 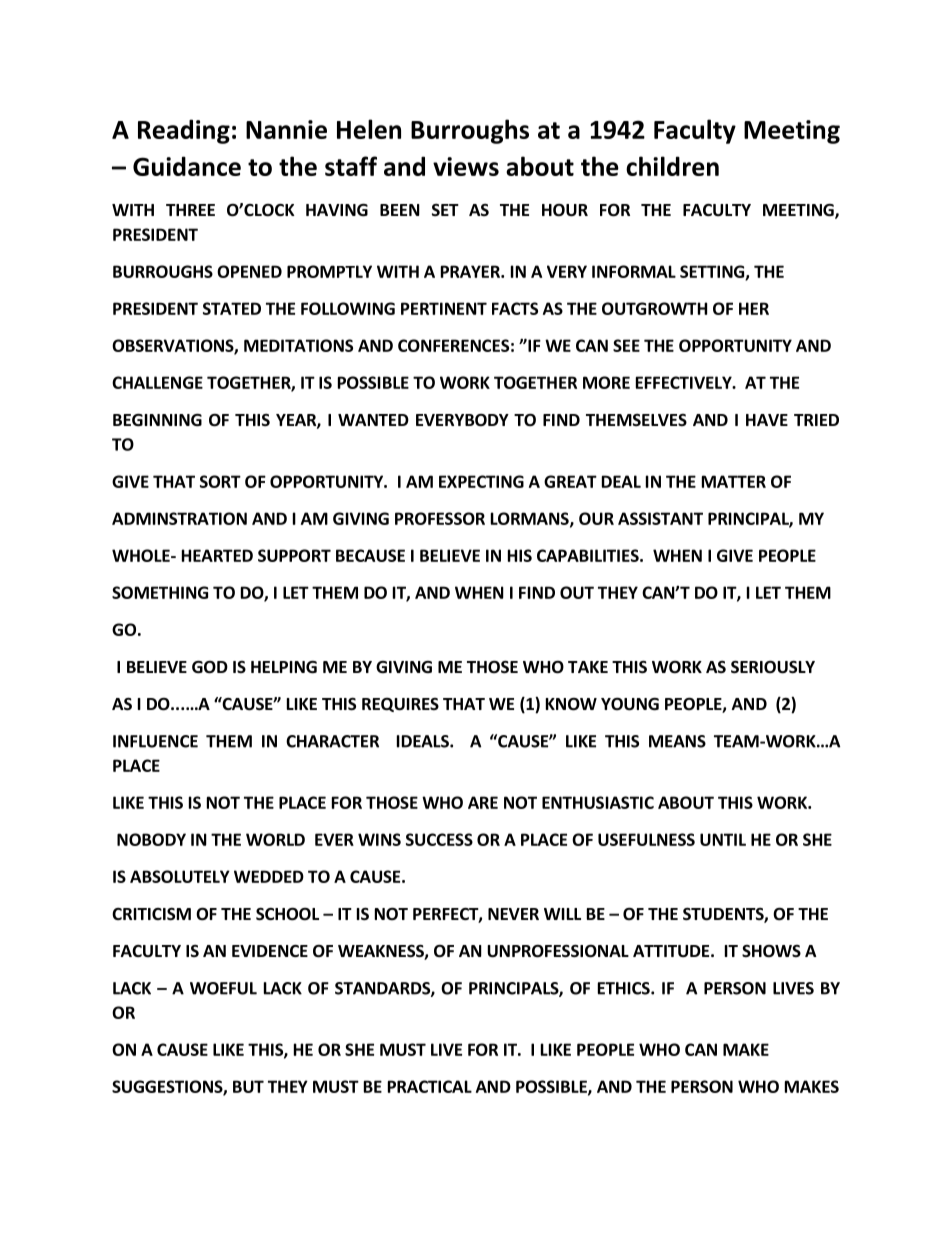 What do you see at coordinates (672, 166) in the document?
I see `children` at bounding box center [672, 166].
